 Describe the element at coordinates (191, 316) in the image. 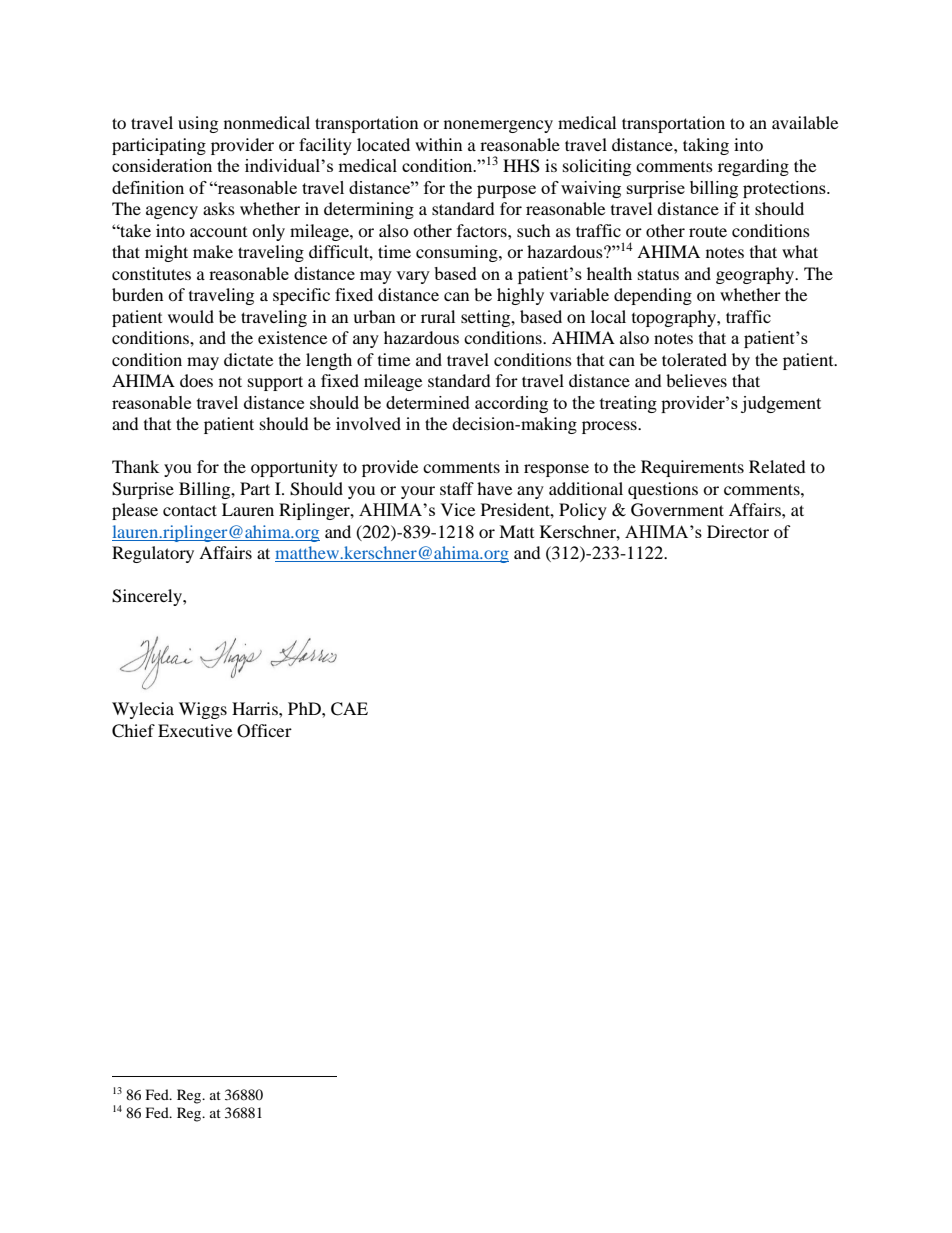

I see `would` at that location.
